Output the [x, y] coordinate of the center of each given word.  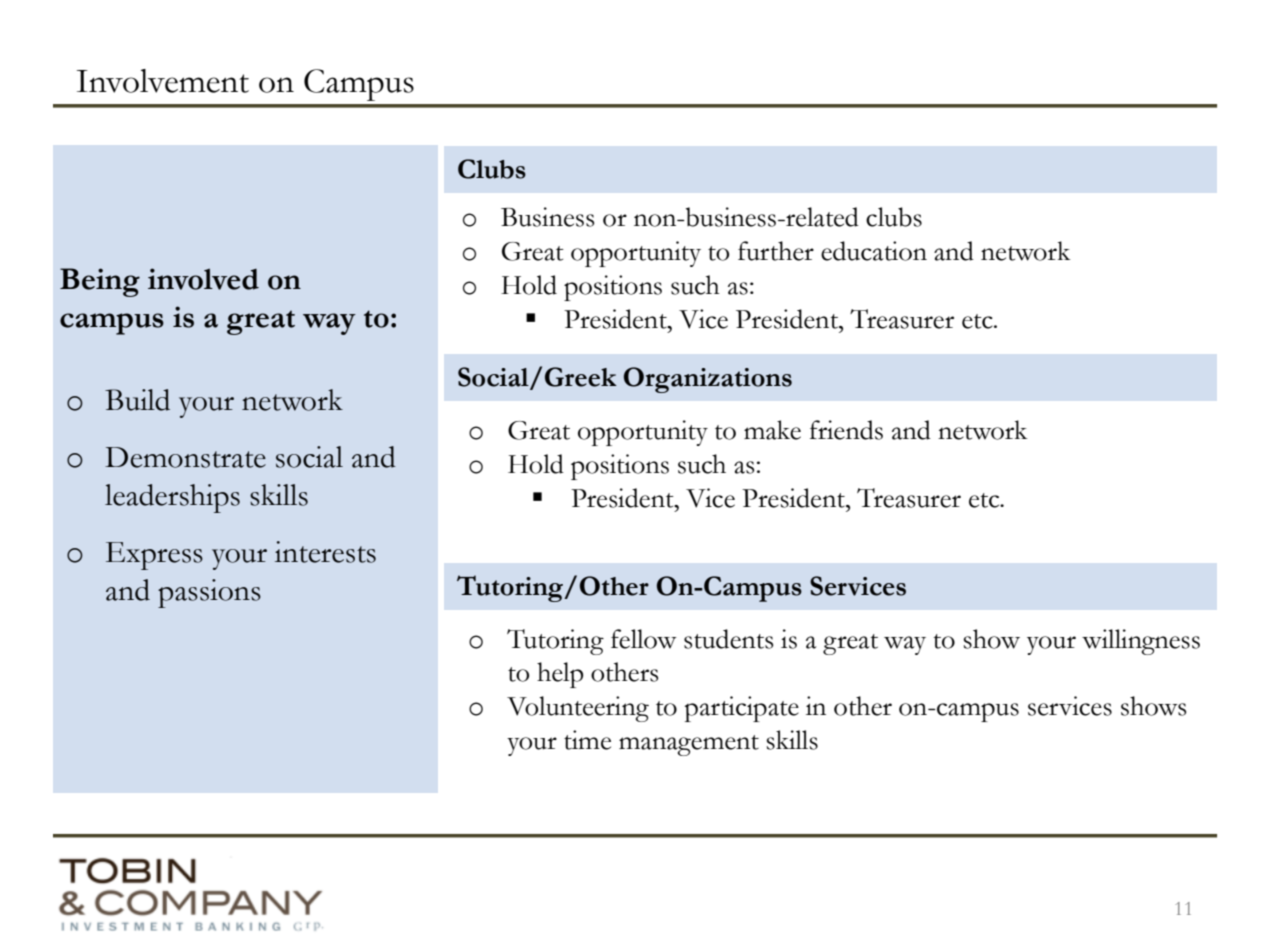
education [874, 251]
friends [846, 430]
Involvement [163, 81]
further [776, 251]
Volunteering [578, 709]
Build [137, 400]
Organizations [708, 380]
